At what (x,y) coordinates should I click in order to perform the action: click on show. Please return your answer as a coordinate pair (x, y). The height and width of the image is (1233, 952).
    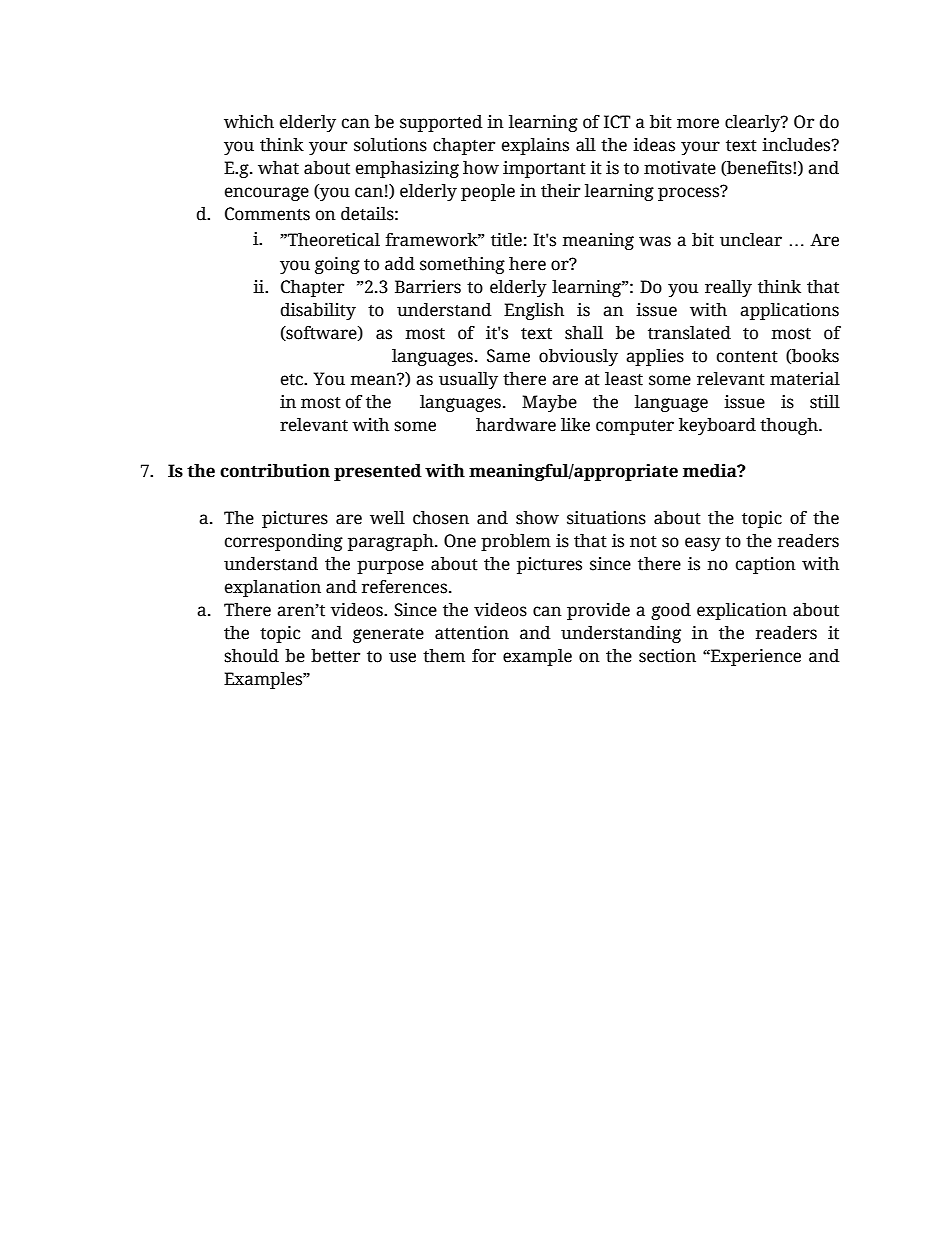
    Looking at the image, I should click on (537, 518).
